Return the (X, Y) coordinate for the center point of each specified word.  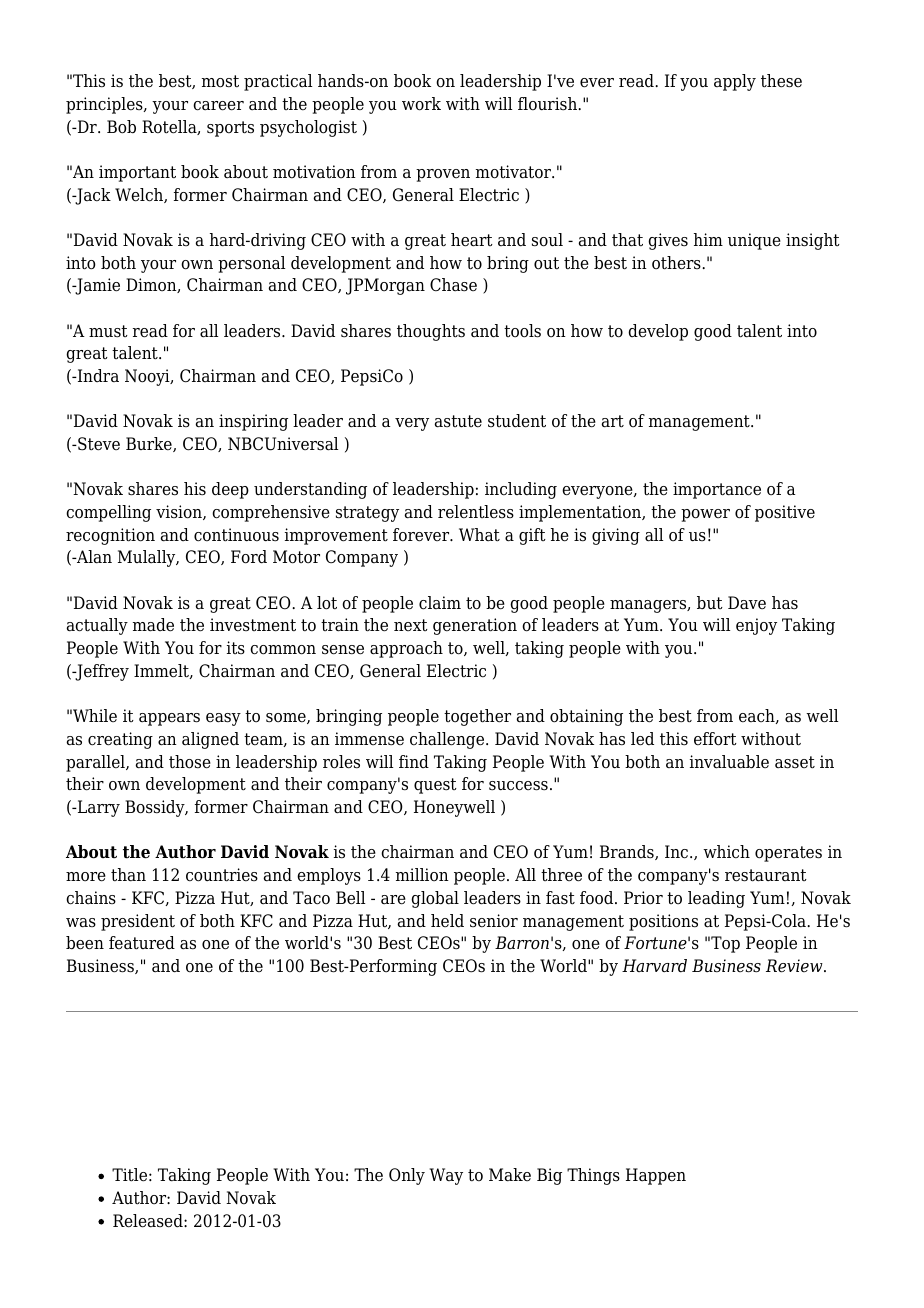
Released (149, 1221)
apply (735, 82)
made (153, 625)
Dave (747, 603)
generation (475, 626)
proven (443, 175)
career (218, 106)
